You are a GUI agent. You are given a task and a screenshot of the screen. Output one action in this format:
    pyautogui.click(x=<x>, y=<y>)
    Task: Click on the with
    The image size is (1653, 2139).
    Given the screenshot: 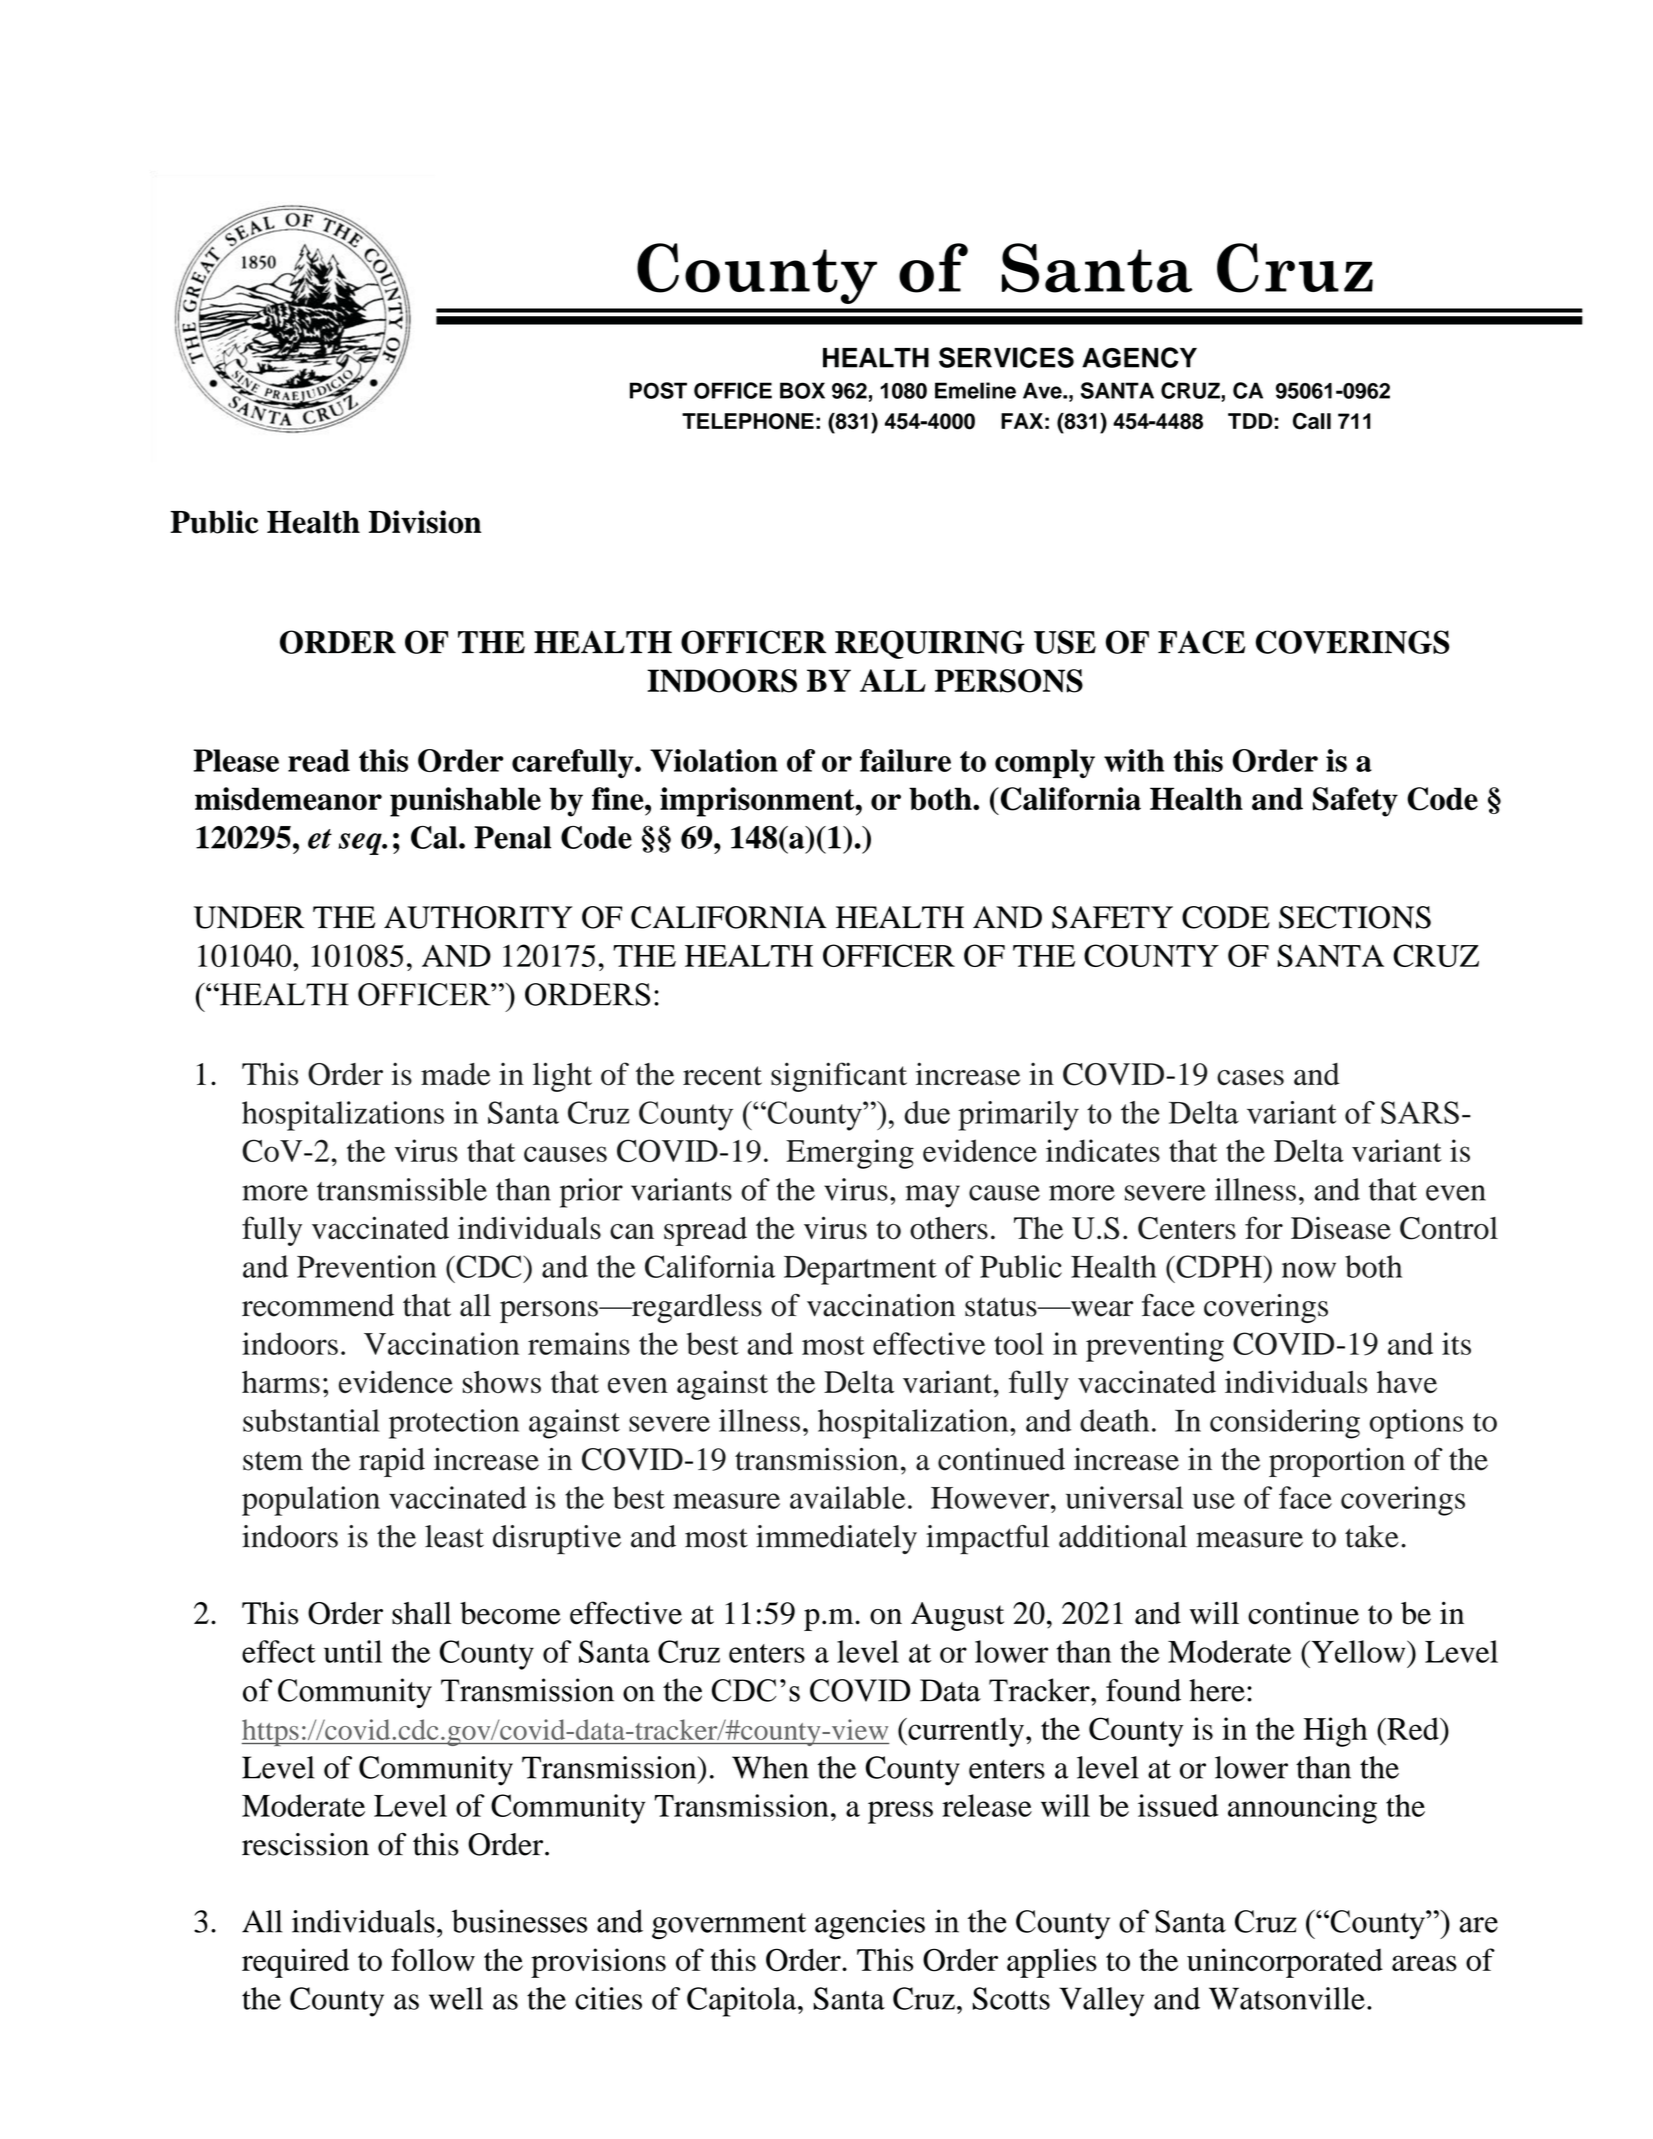 What is the action you would take?
    pyautogui.click(x=1134, y=760)
